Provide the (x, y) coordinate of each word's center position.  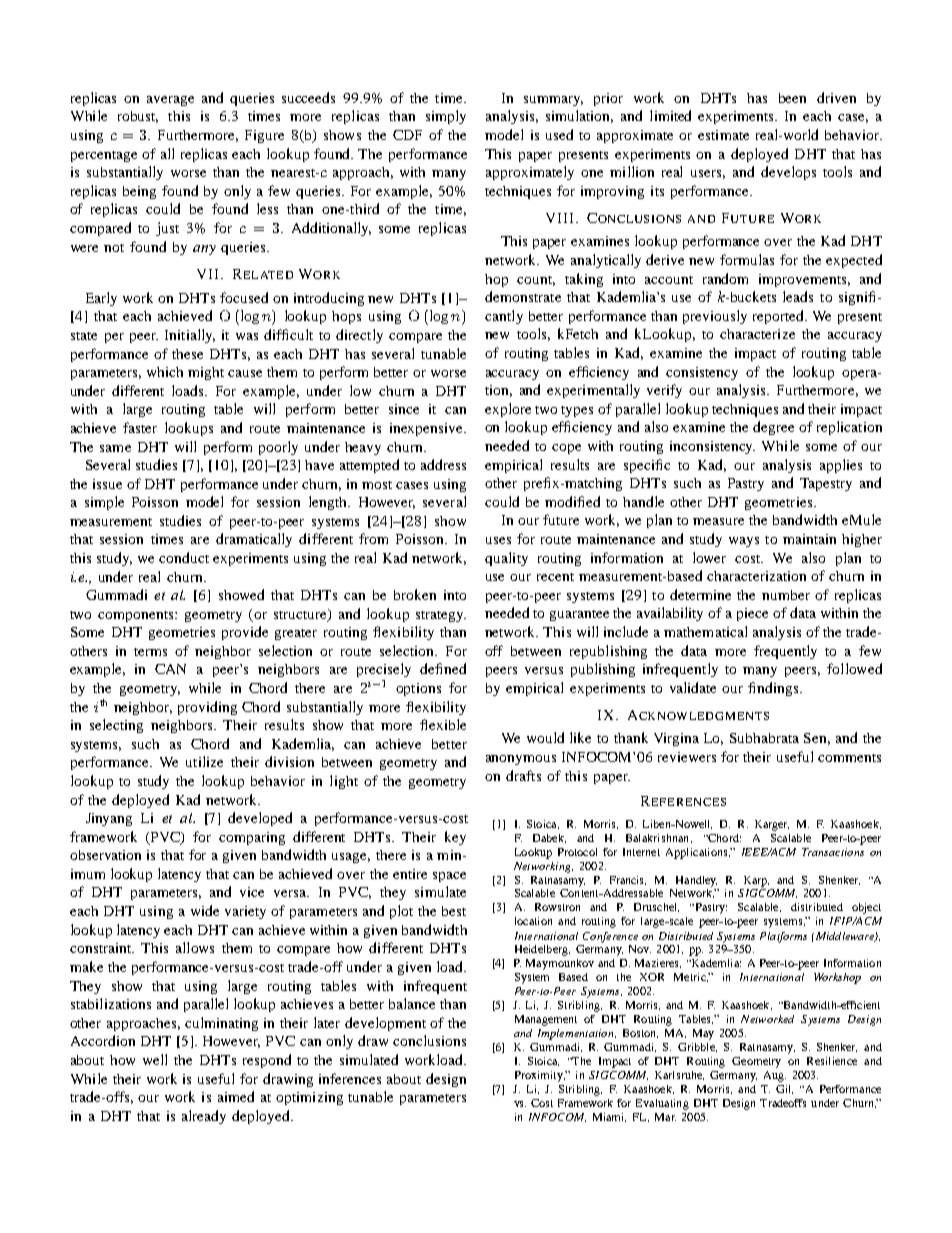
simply (446, 117)
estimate (723, 135)
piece (752, 614)
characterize (757, 334)
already (204, 1117)
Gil (784, 1089)
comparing (252, 838)
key (455, 838)
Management (546, 1020)
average (170, 101)
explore (508, 410)
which (165, 372)
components (137, 616)
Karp (756, 881)
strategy (441, 616)
